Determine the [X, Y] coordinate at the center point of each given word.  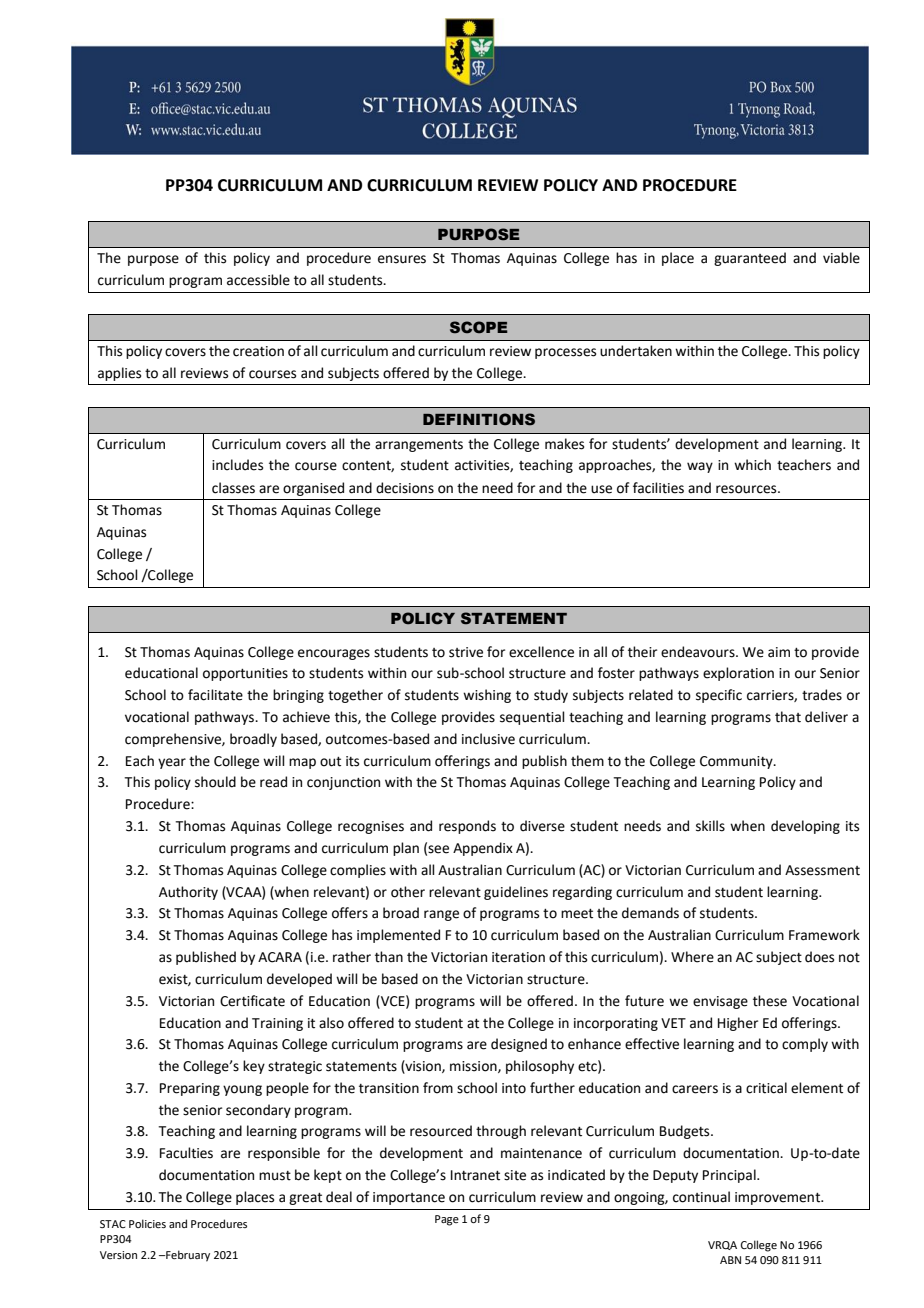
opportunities [245, 674]
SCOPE [479, 327]
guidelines [516, 893]
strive [466, 652]
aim [779, 652]
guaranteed [750, 259]
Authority [188, 893]
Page [447, 1220]
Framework [824, 935]
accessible [258, 280]
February [187, 1256]
